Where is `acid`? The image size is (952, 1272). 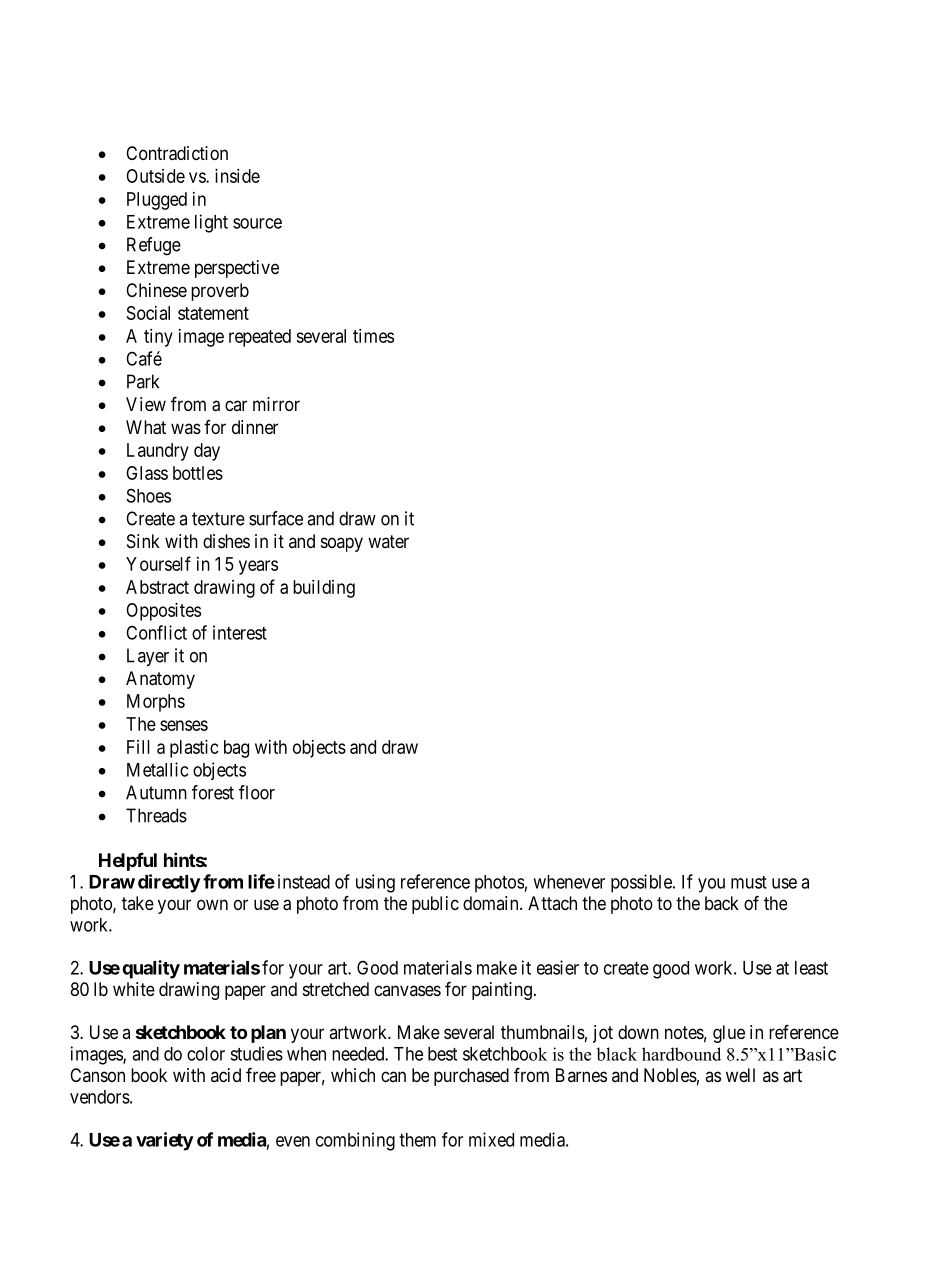 acid is located at coordinates (226, 1075).
